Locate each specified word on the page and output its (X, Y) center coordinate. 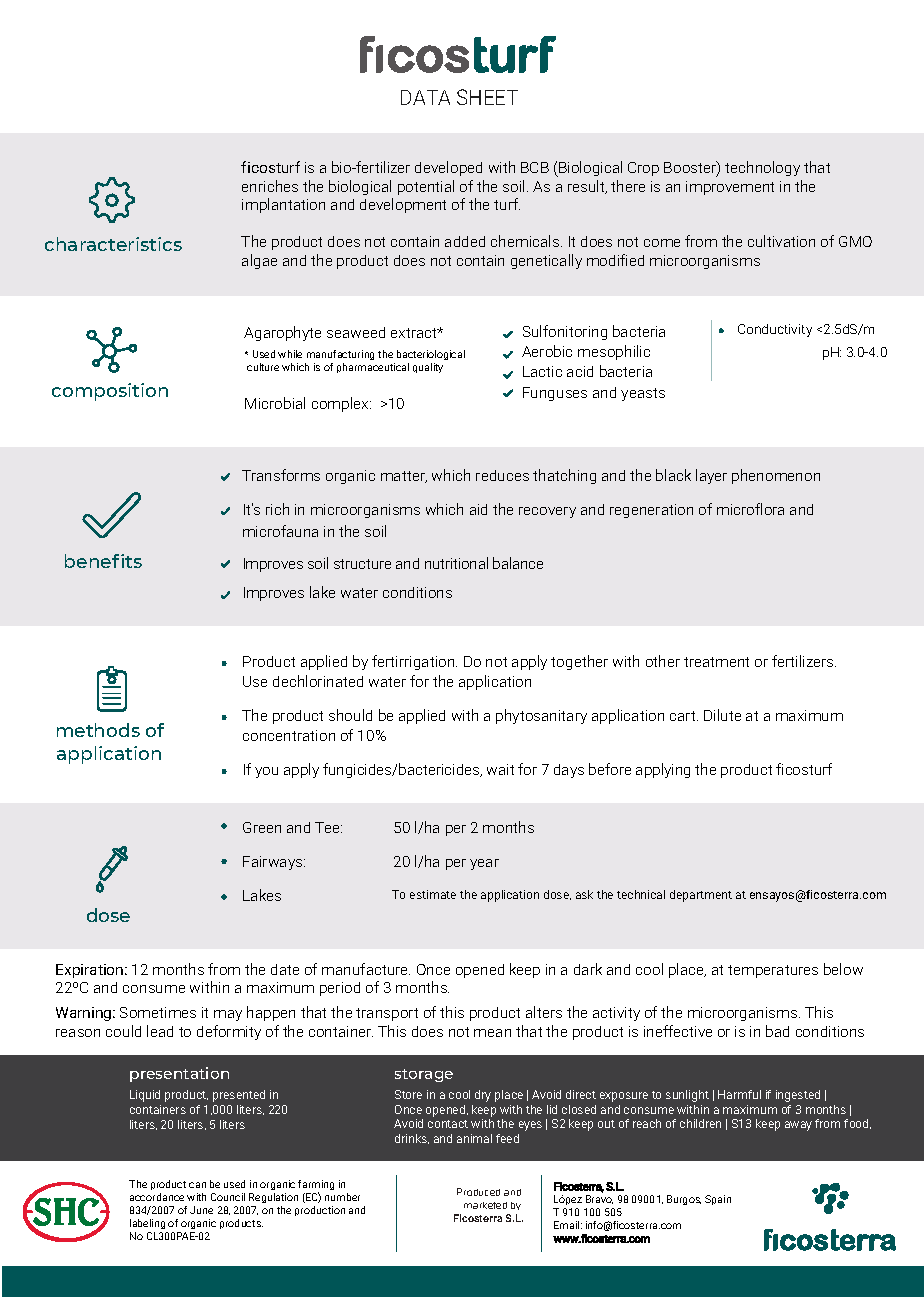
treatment (716, 662)
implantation (283, 205)
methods (98, 730)
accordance (157, 1197)
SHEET (487, 97)
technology (762, 168)
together (579, 662)
